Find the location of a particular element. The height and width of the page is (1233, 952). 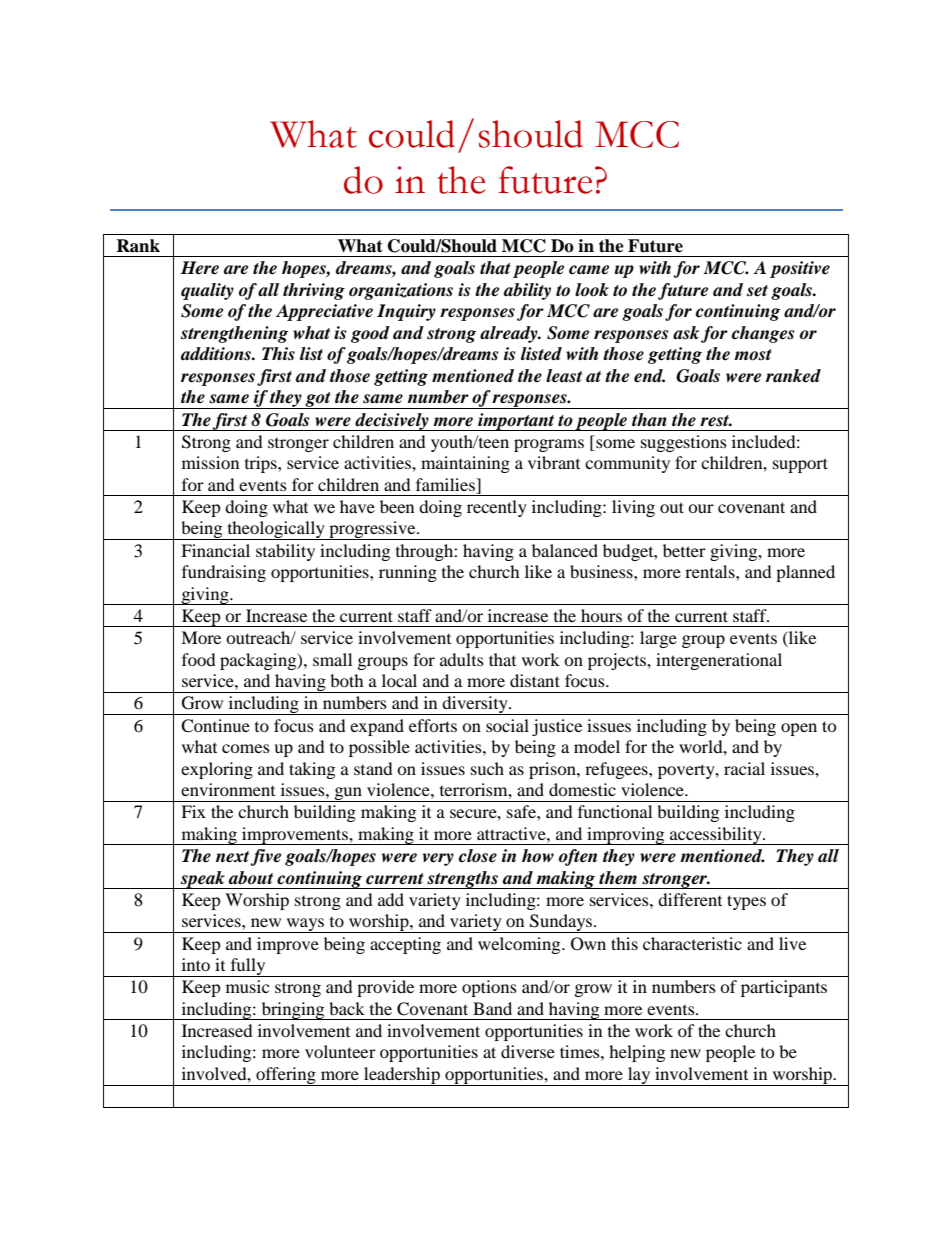

intergenerational is located at coordinates (719, 661).
